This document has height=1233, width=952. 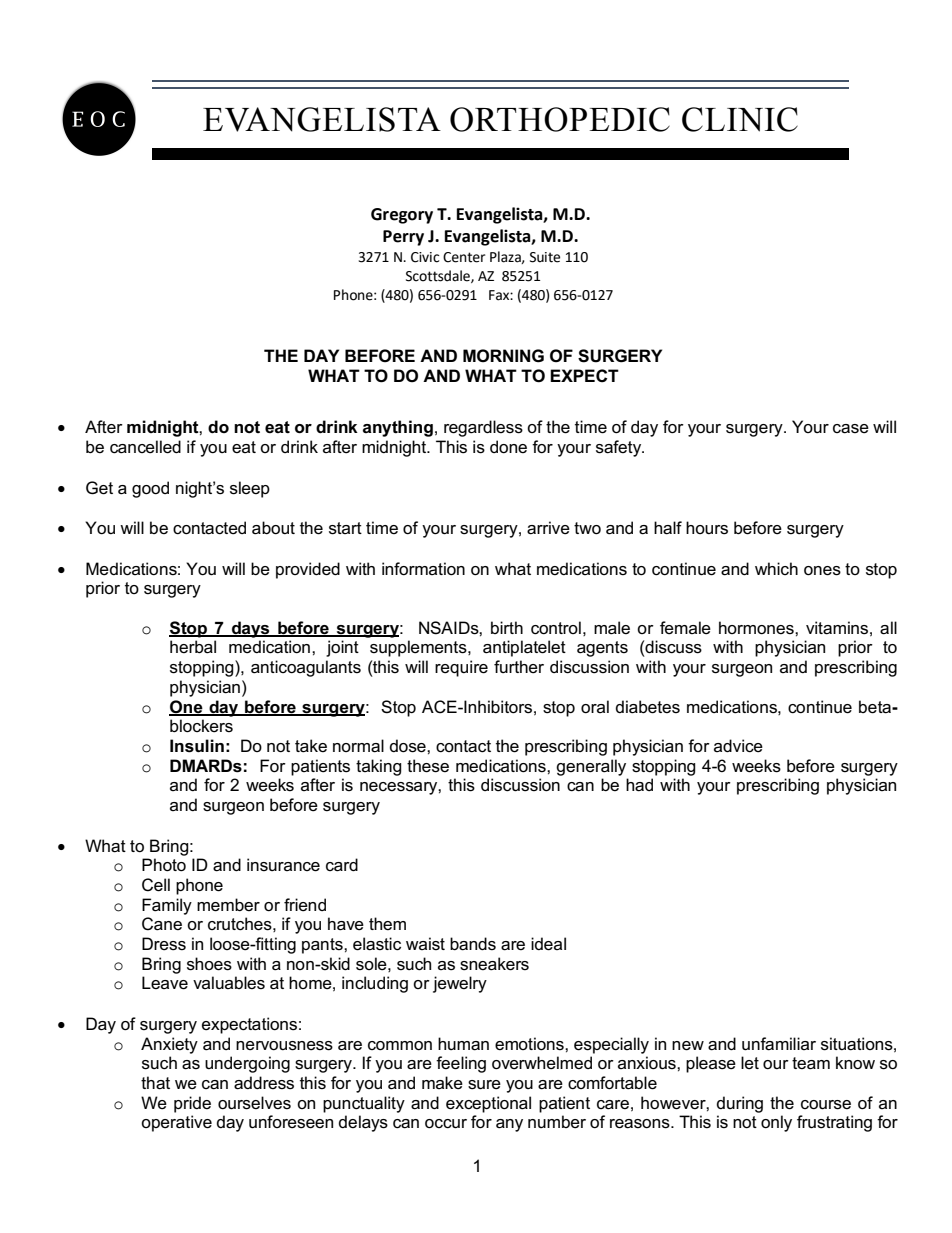 What do you see at coordinates (164, 865) in the document?
I see `Photo` at bounding box center [164, 865].
